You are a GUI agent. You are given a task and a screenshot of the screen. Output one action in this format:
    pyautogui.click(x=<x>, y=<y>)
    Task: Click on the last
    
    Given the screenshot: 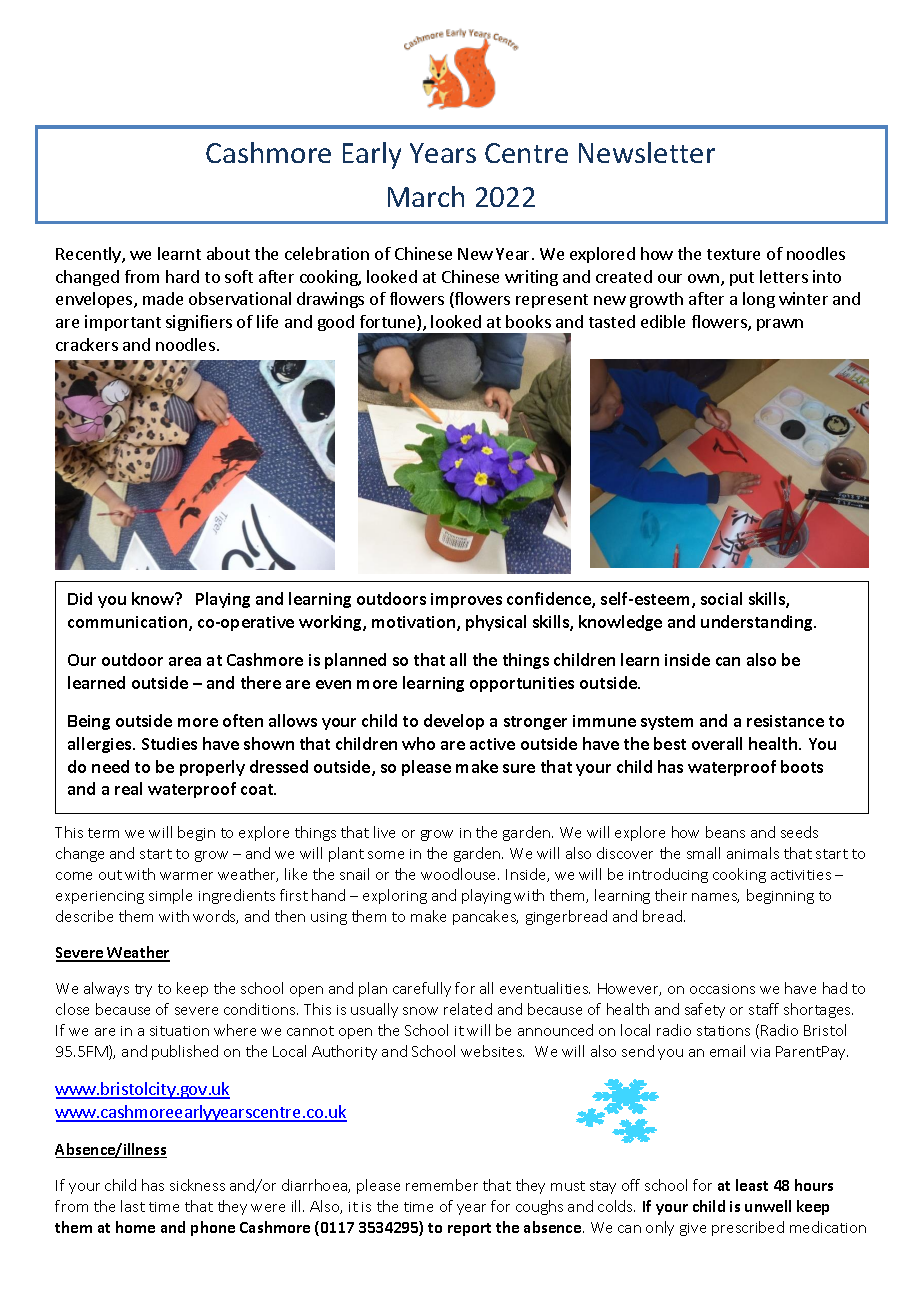 What is the action you would take?
    pyautogui.click(x=133, y=1206)
